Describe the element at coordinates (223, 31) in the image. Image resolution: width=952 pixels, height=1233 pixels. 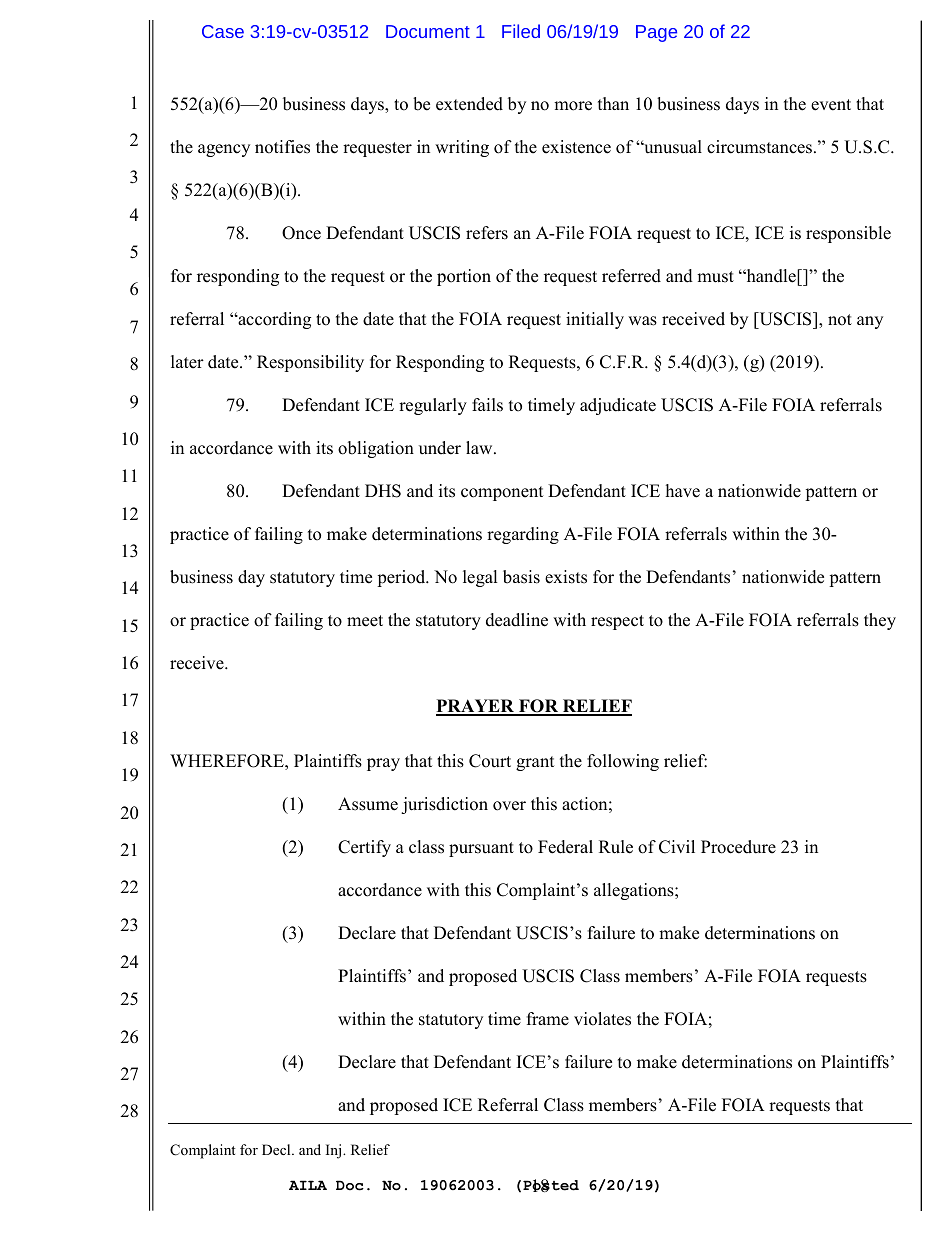
I see `Case` at that location.
